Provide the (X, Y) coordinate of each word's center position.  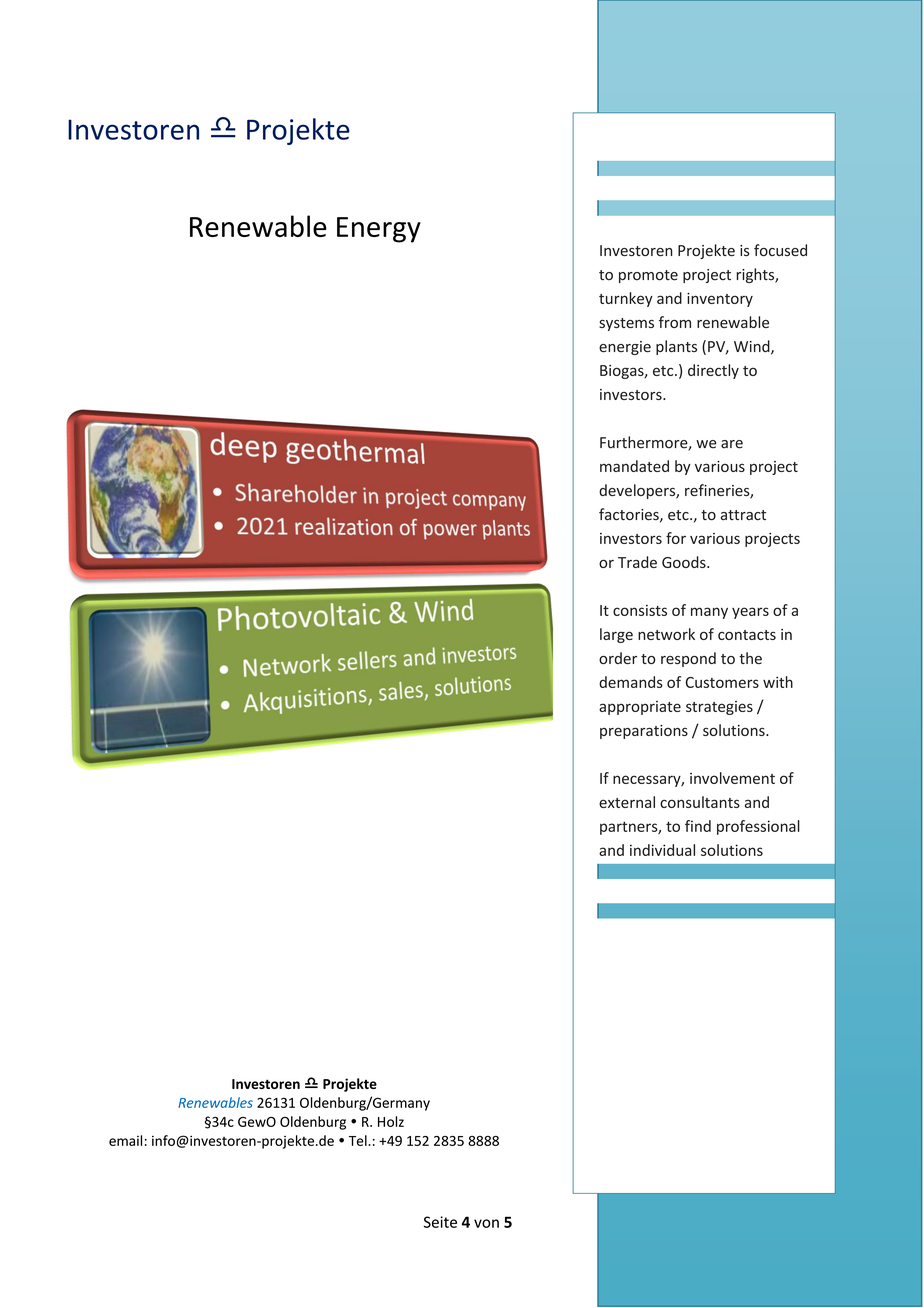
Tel (359, 1140)
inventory (720, 300)
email (125, 1140)
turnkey (626, 299)
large (616, 635)
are (732, 444)
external (627, 802)
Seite (440, 1222)
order (618, 658)
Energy (379, 230)
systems (626, 324)
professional (758, 827)
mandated (634, 466)
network (666, 634)
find (698, 826)
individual (662, 850)
